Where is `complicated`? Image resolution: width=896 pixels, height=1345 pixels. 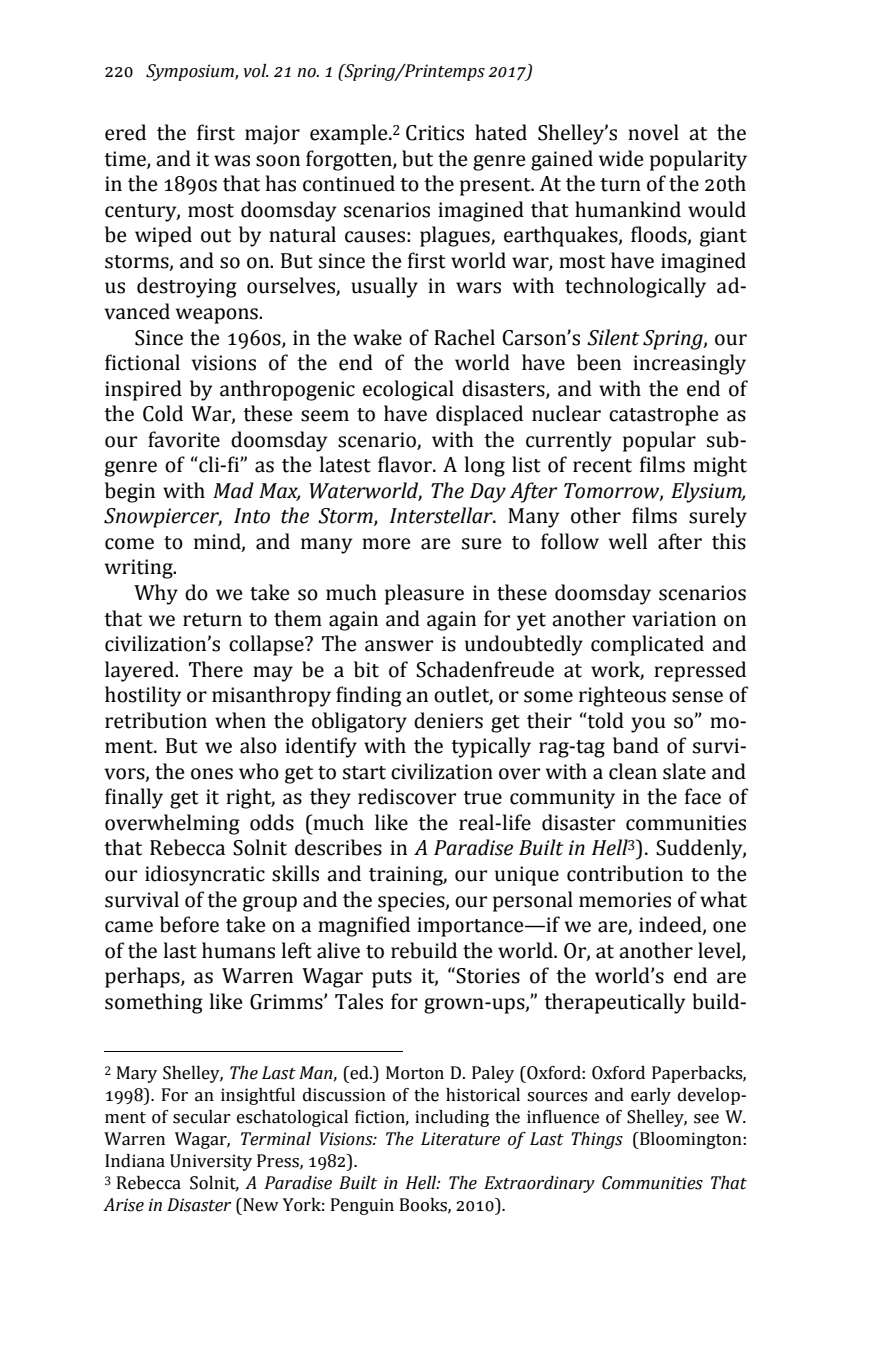
complicated is located at coordinates (647, 645).
